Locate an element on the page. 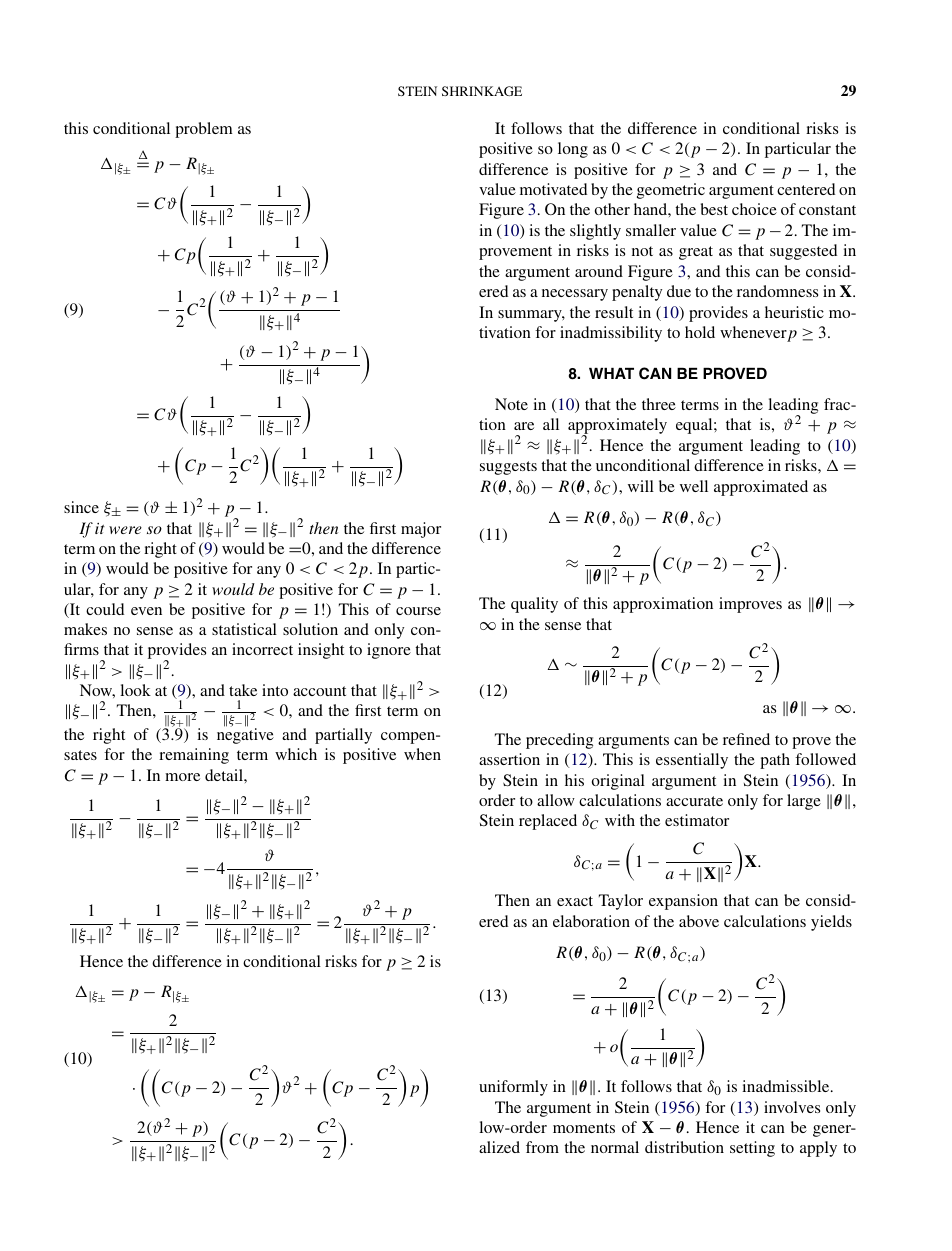  course is located at coordinates (418, 611).
